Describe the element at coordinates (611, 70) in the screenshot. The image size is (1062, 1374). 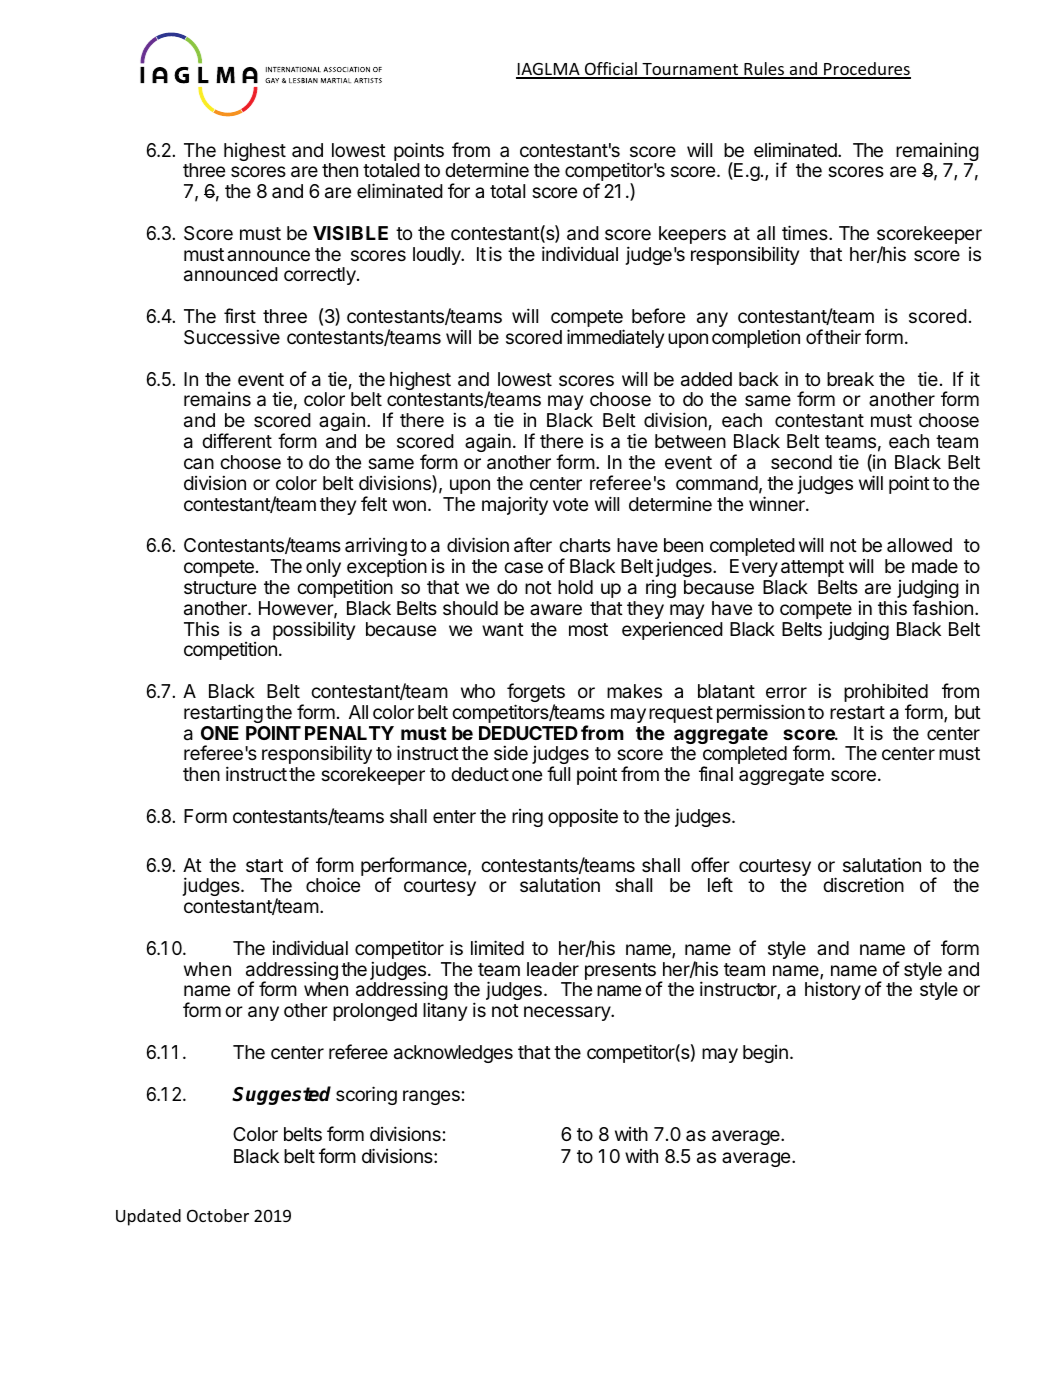
I see `Official` at that location.
